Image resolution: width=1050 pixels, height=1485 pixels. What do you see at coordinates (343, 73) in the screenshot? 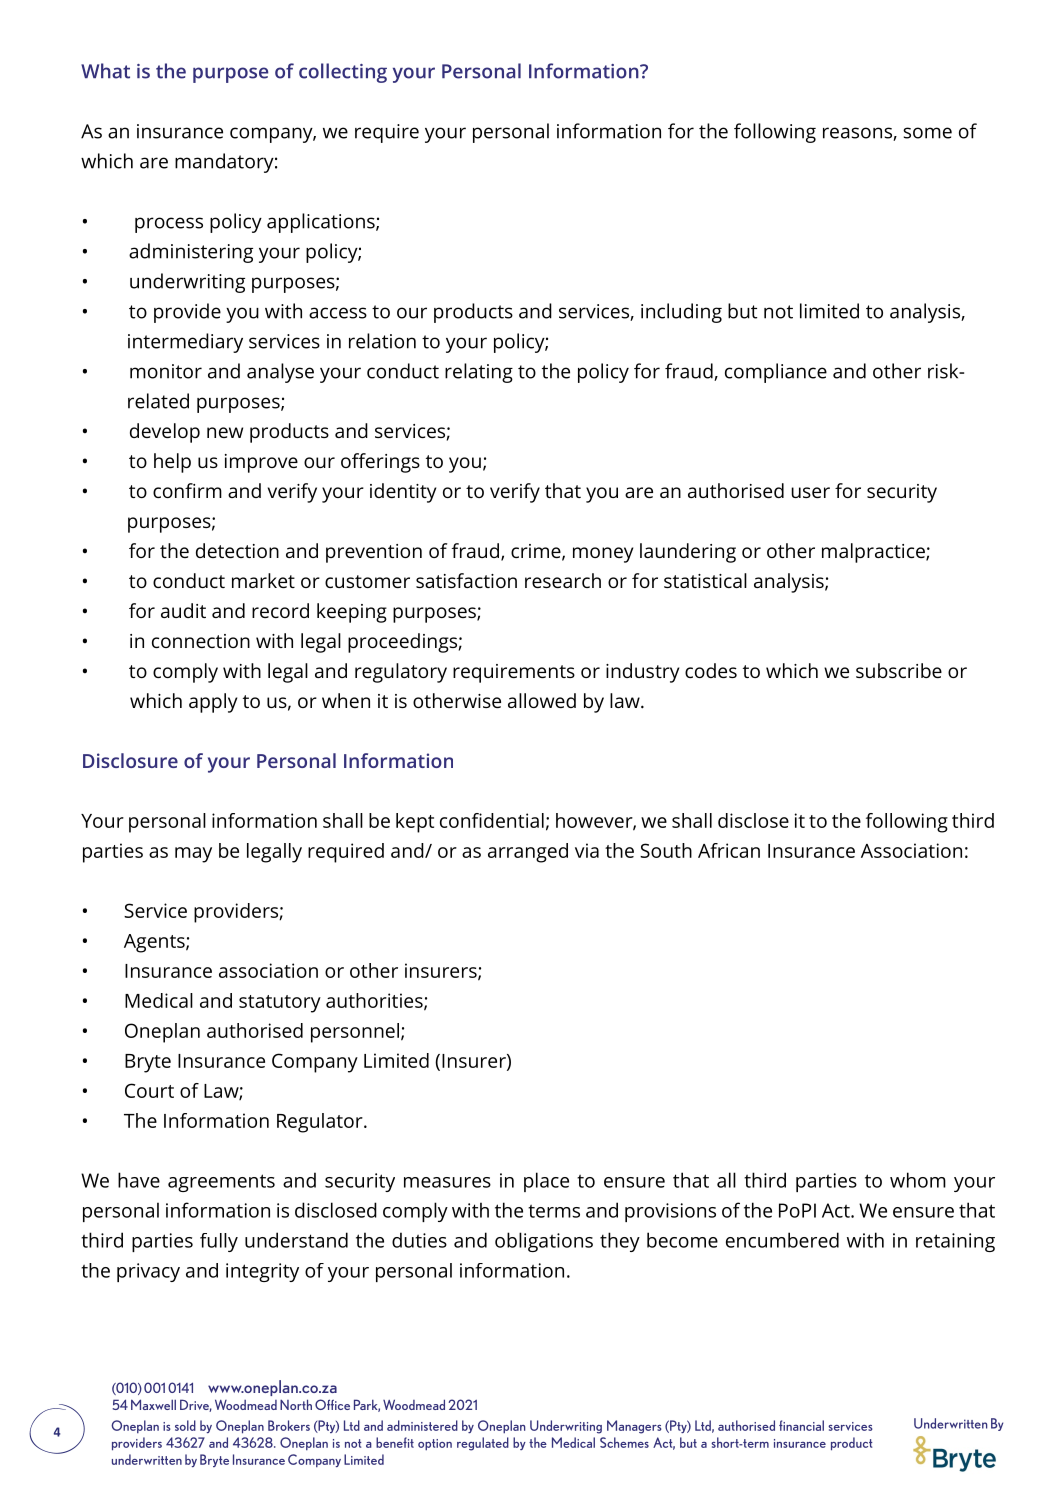
I see `collecting` at bounding box center [343, 73].
